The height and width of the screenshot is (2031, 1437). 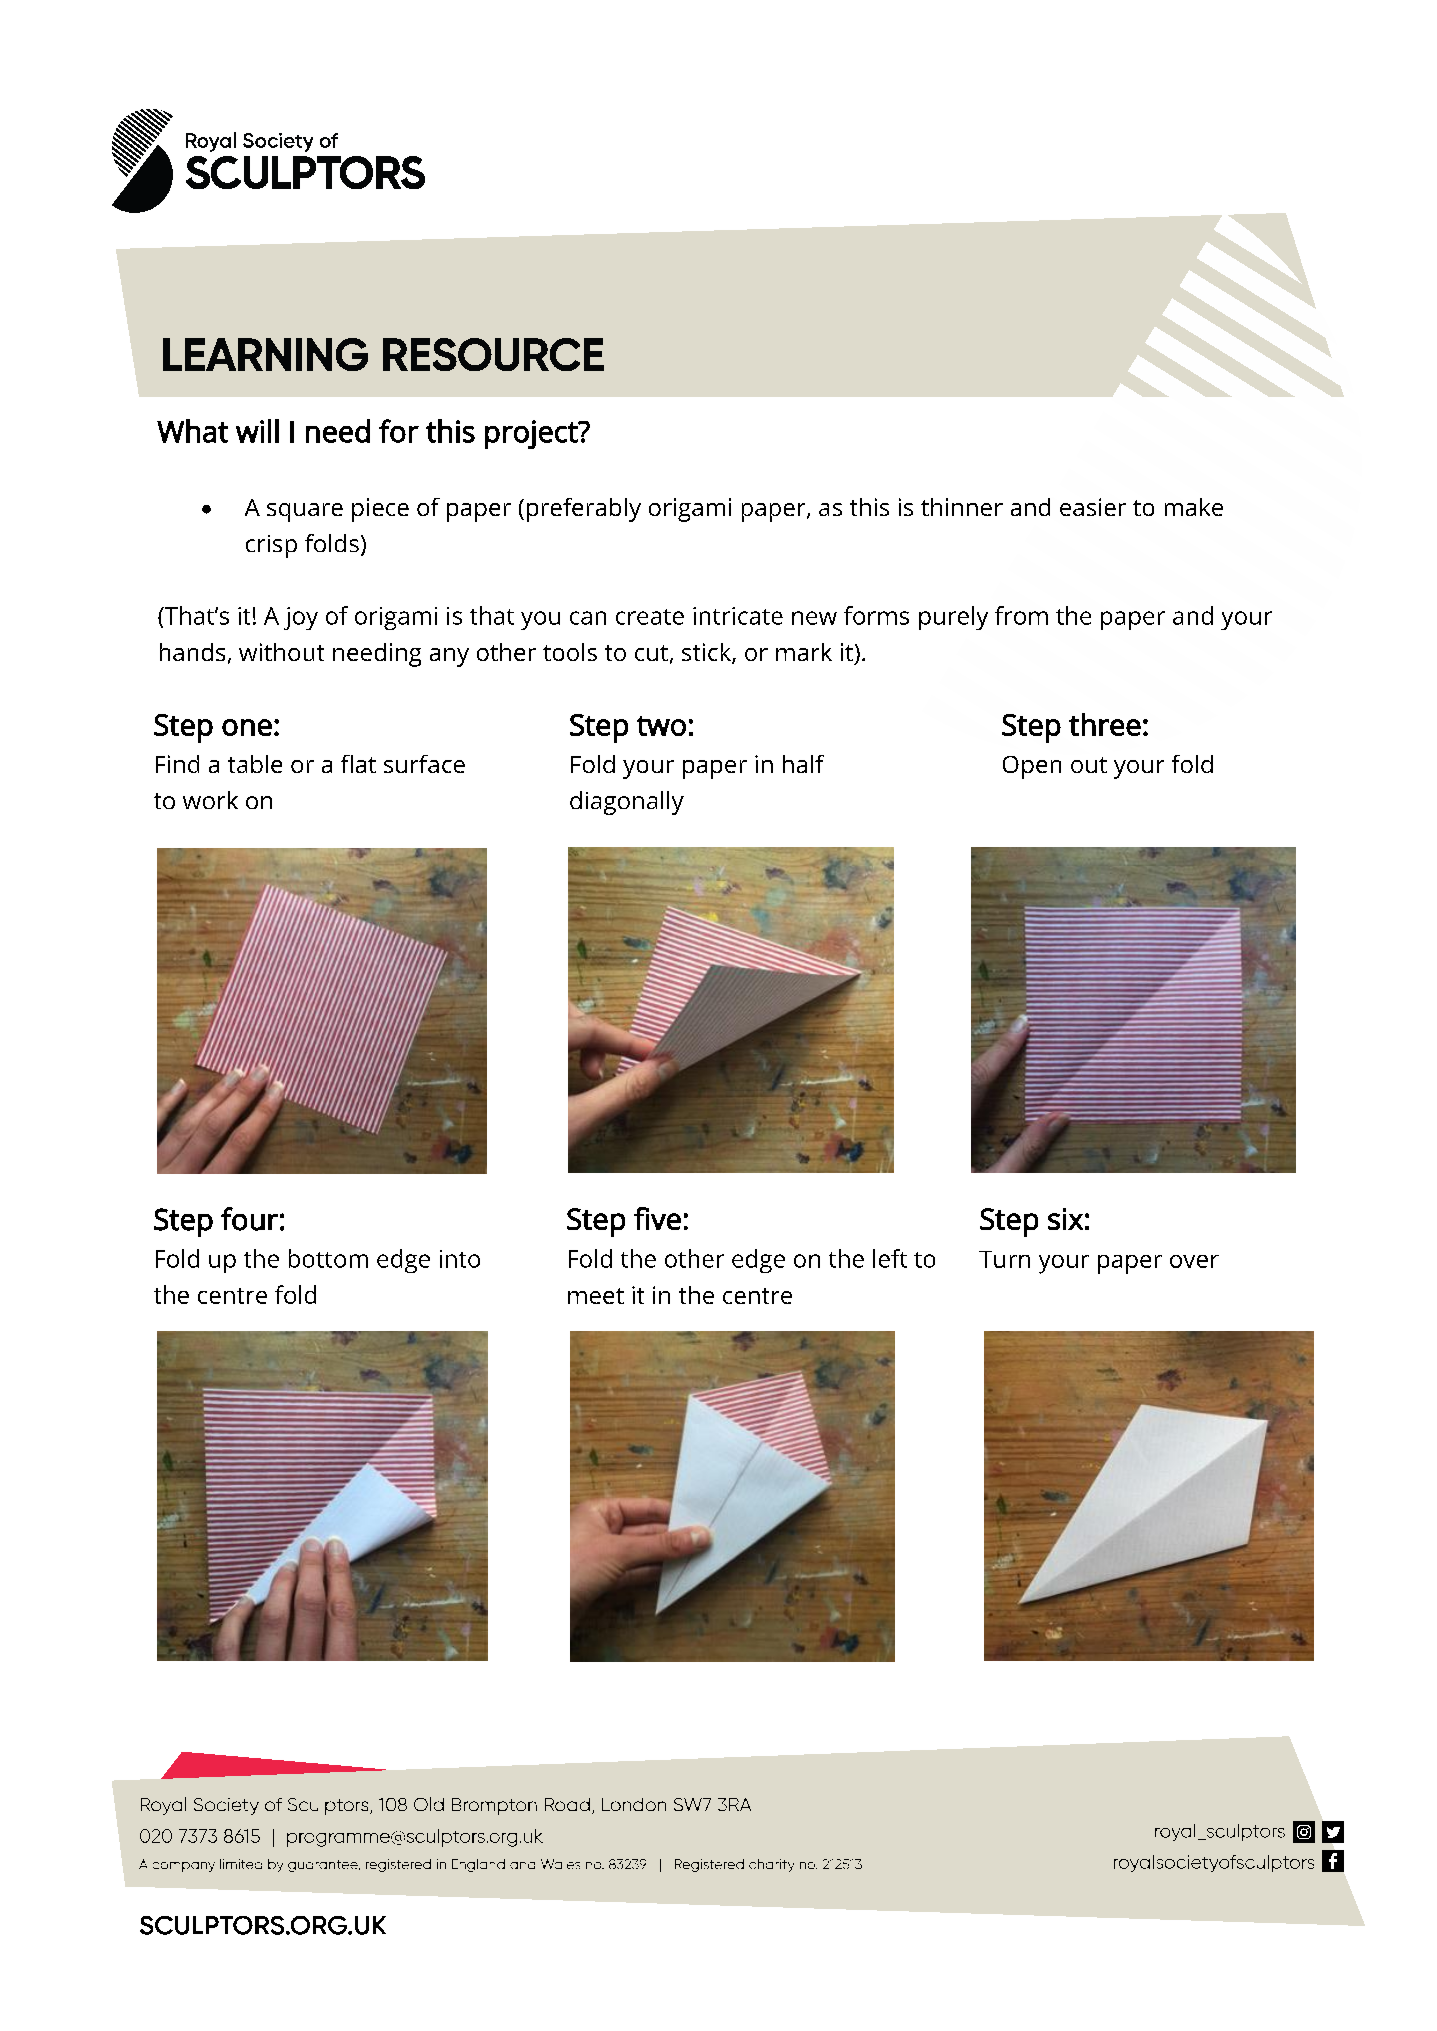 I want to click on work, so click(x=210, y=800).
